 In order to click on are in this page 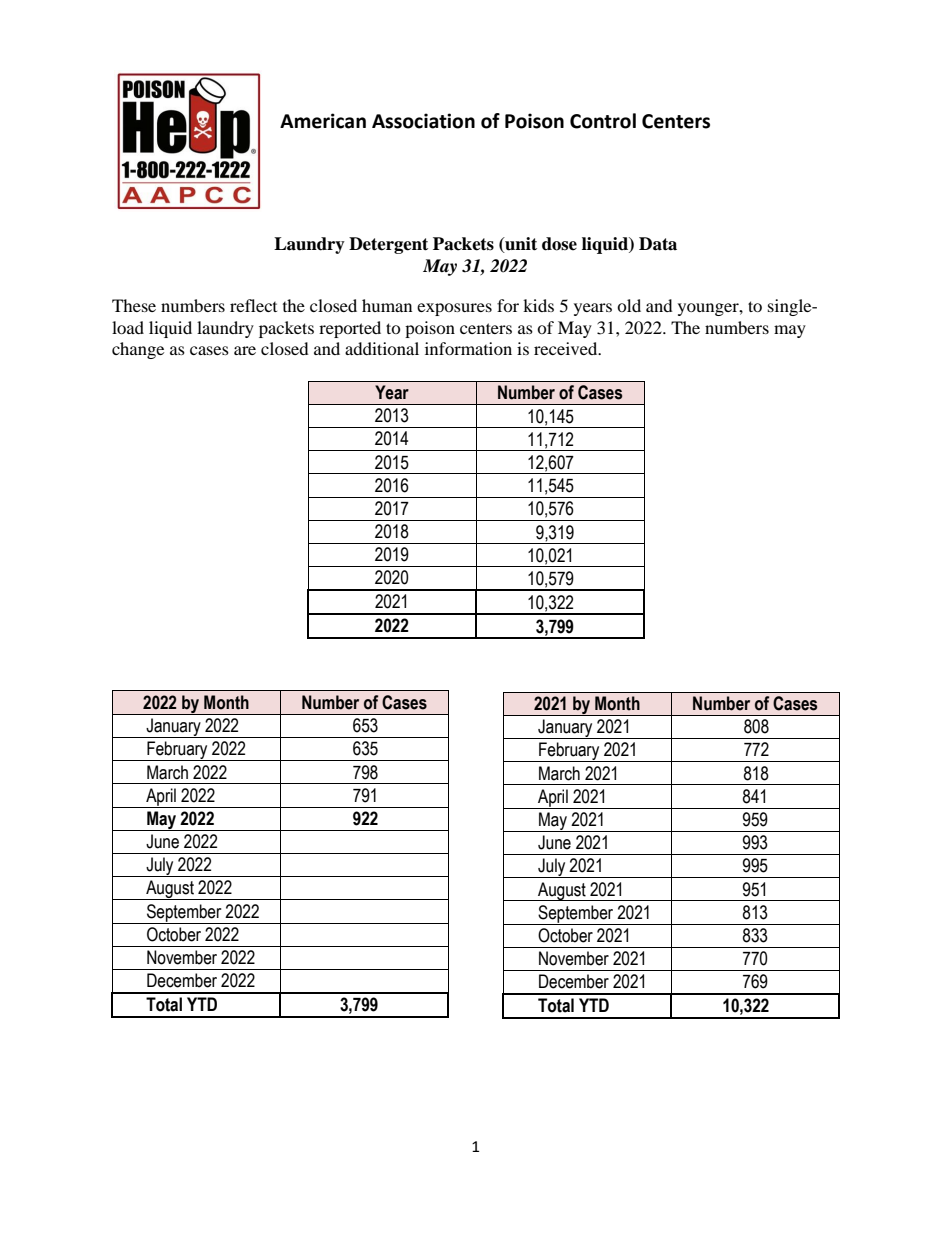, I will do `click(245, 350)`.
